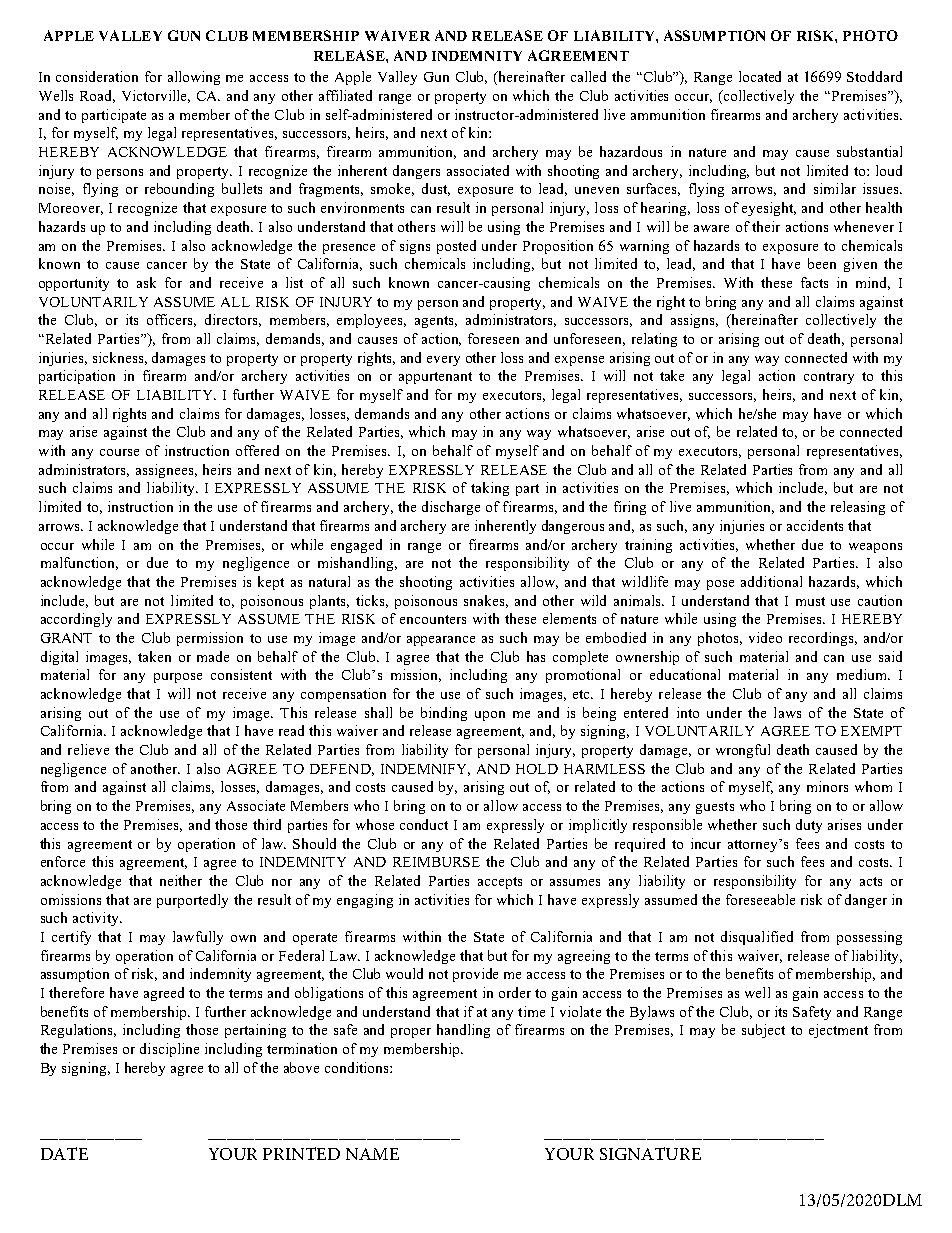  Describe the element at coordinates (64, 1153) in the image. I see `DATE` at that location.
